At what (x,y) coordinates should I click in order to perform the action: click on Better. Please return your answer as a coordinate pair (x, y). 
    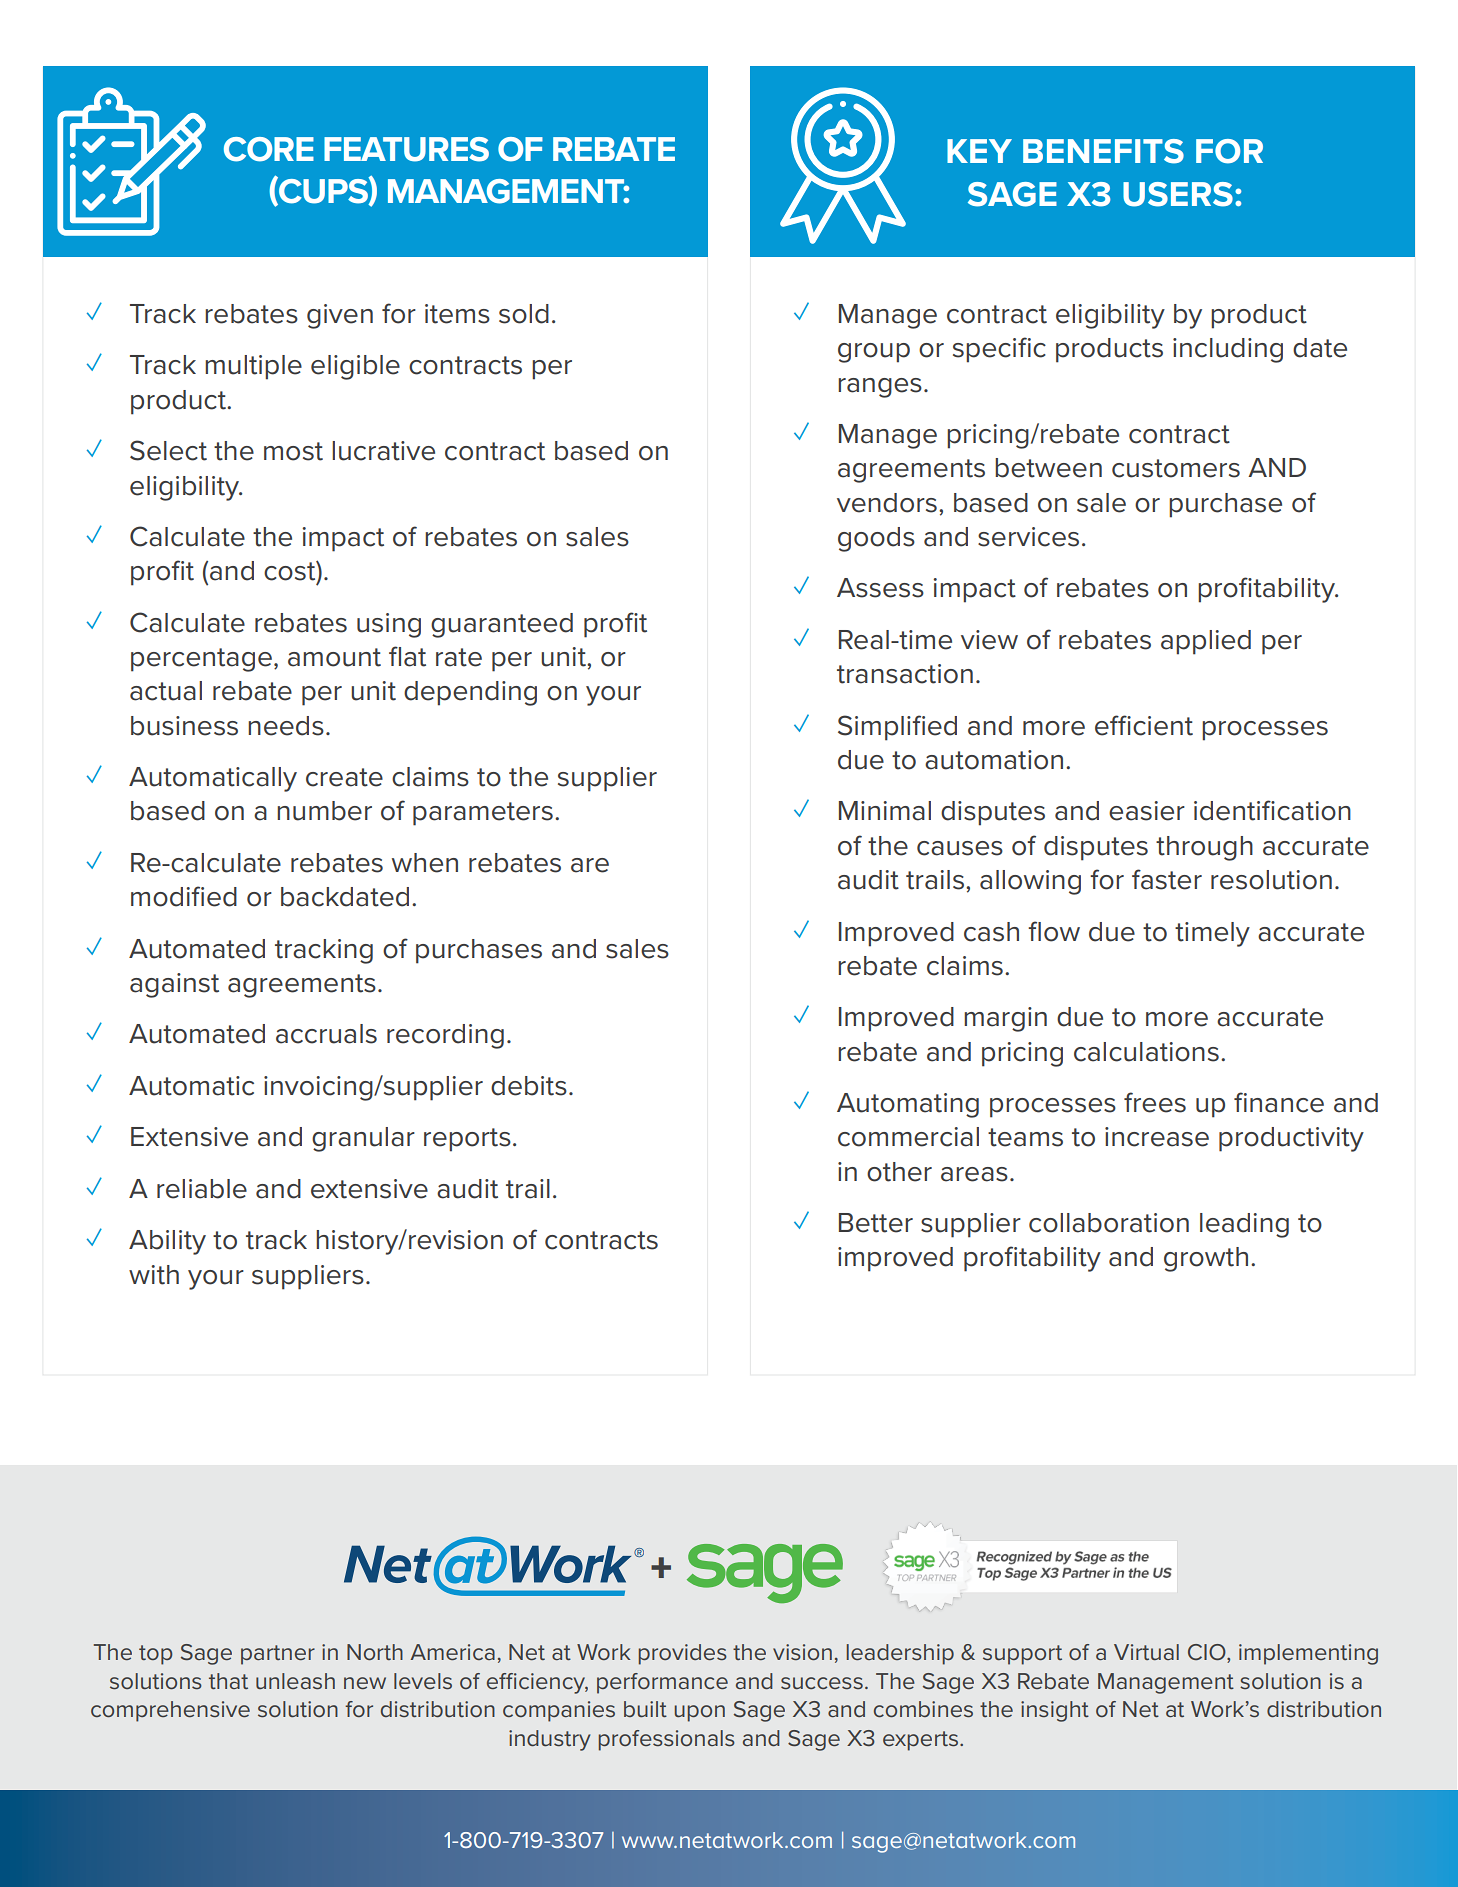
    Looking at the image, I should click on (876, 1223).
